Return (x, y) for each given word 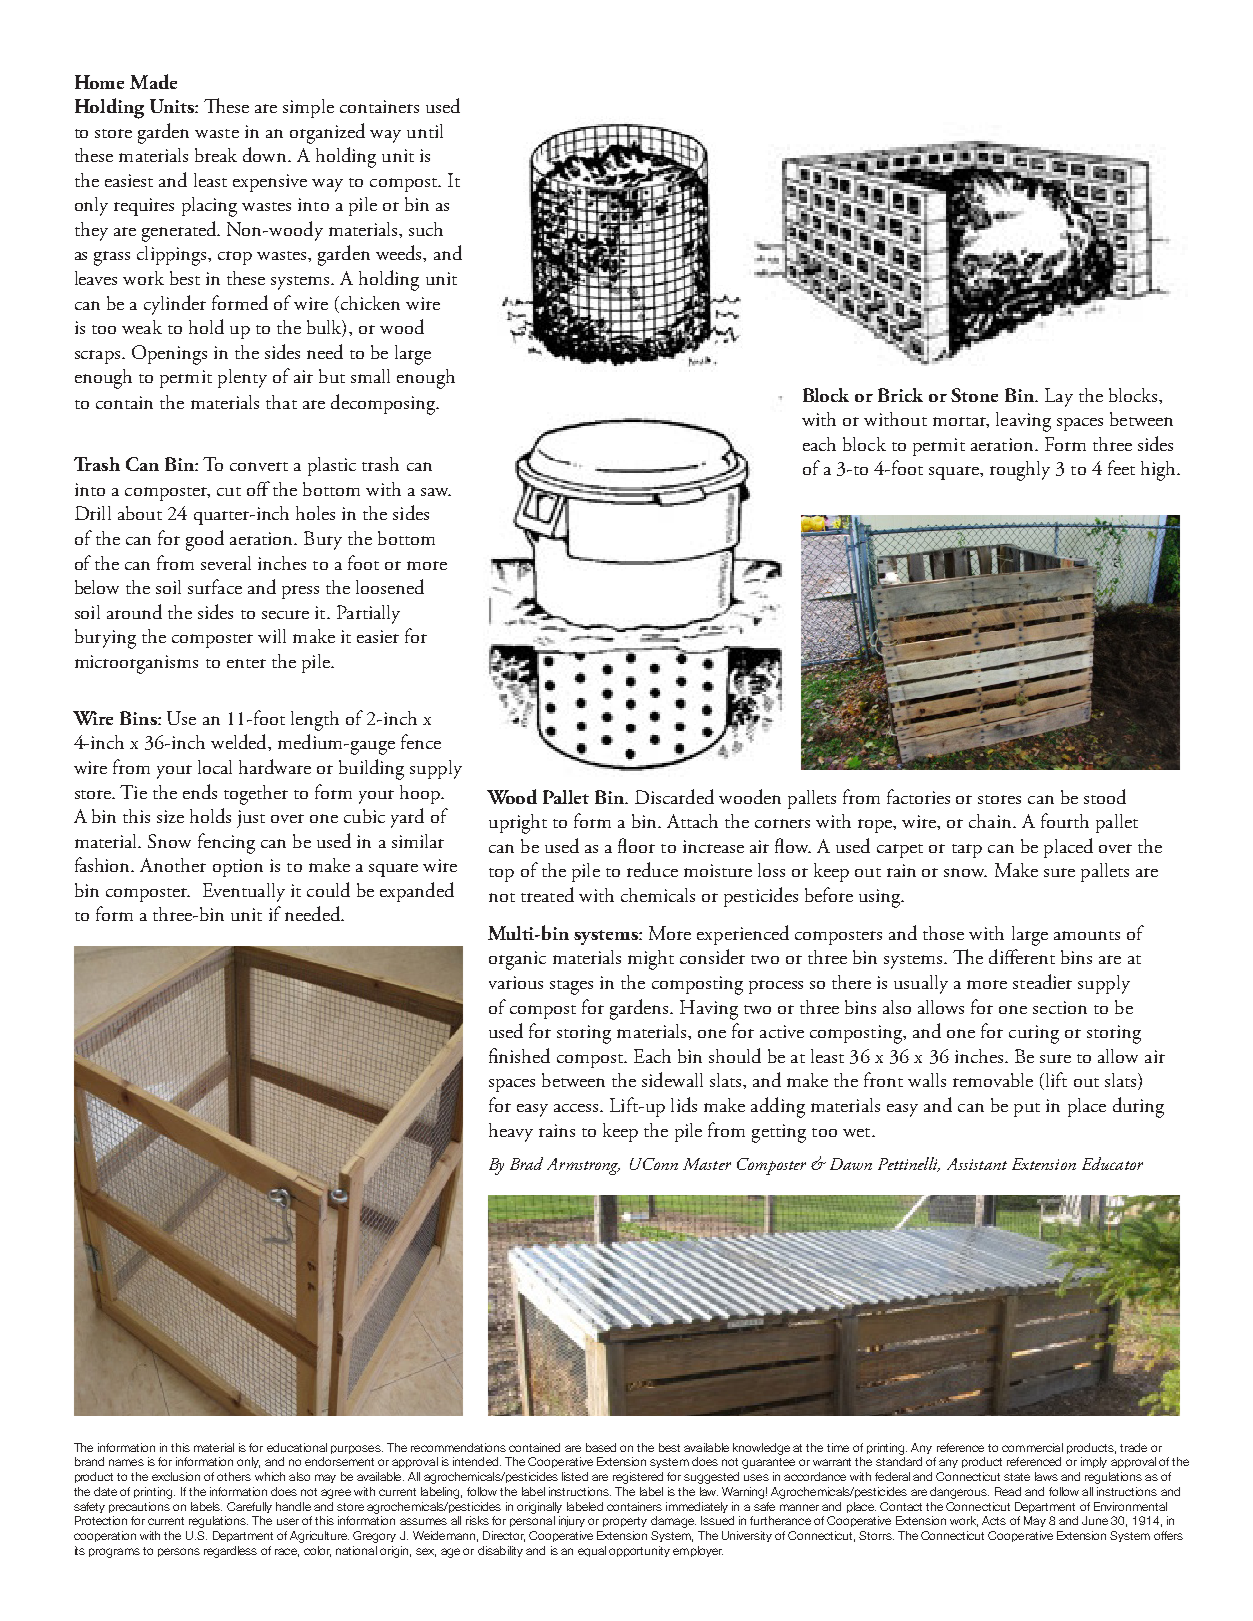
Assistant (977, 1164)
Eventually (244, 892)
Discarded (674, 796)
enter (246, 663)
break (216, 155)
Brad (526, 1163)
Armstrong (583, 1166)
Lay (1059, 397)
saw (436, 492)
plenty (242, 378)
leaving (1023, 422)
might (651, 960)
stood (1105, 796)
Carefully (249, 1507)
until (425, 131)
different (1022, 956)
